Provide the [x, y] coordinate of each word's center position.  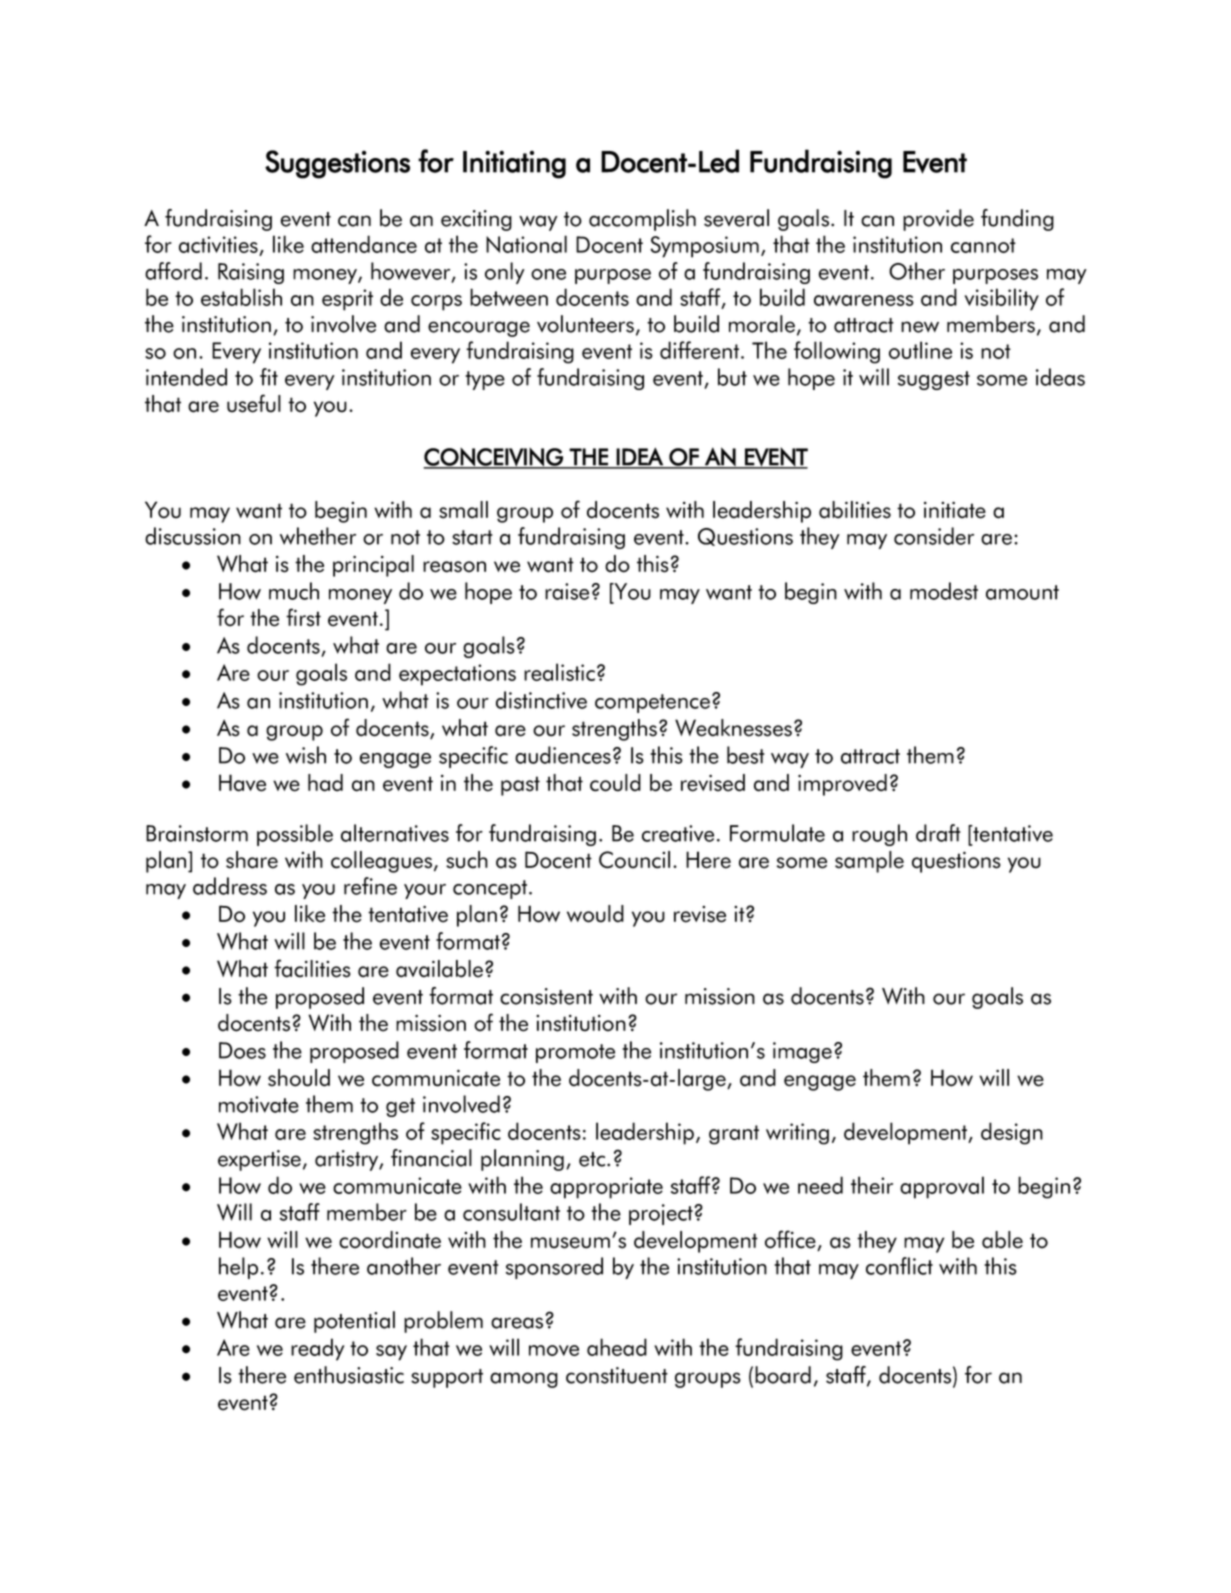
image [802, 1052]
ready [318, 1349]
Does [242, 1050]
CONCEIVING [494, 458]
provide [938, 220]
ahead [617, 1347]
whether [318, 536]
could [615, 783]
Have [242, 783]
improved [842, 785]
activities [219, 246]
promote [575, 1053]
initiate [955, 510]
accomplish [642, 220]
